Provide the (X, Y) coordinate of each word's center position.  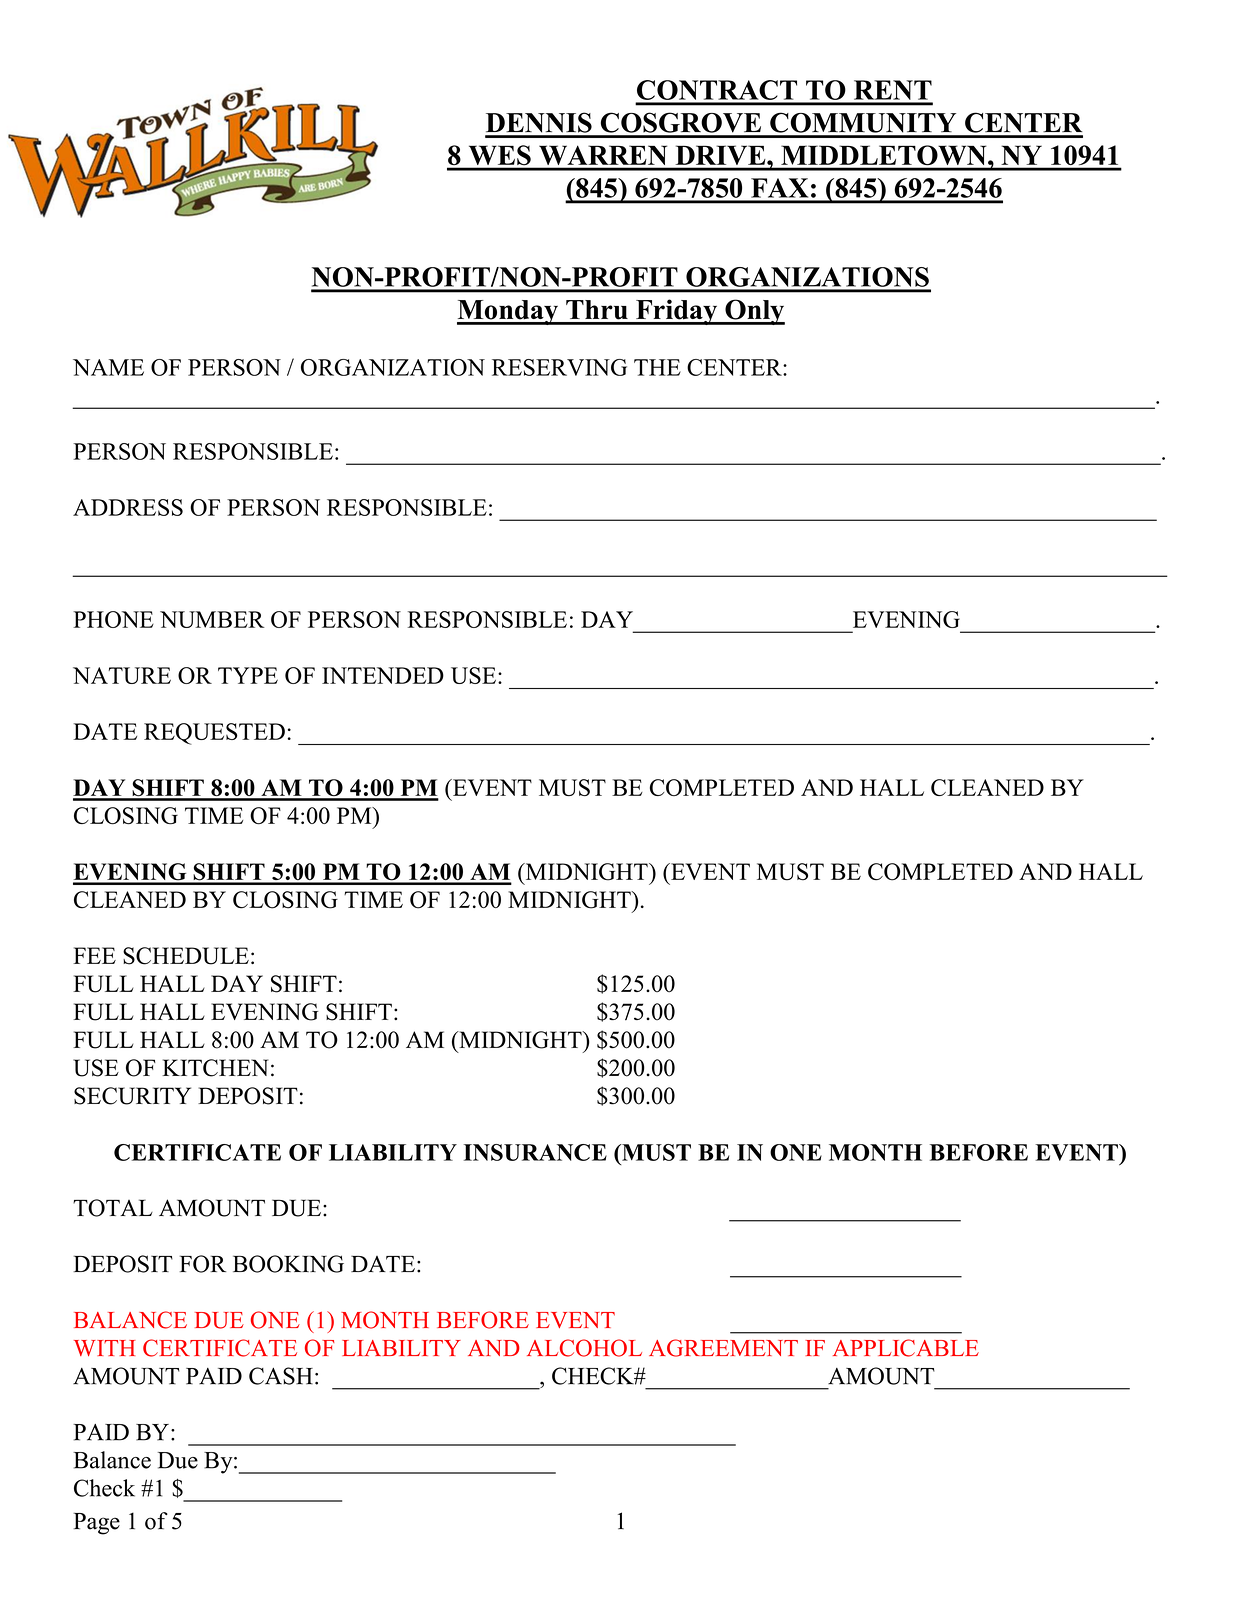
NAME (108, 367)
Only (754, 312)
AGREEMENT (723, 1348)
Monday (508, 312)
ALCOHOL (584, 1348)
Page (97, 1524)
